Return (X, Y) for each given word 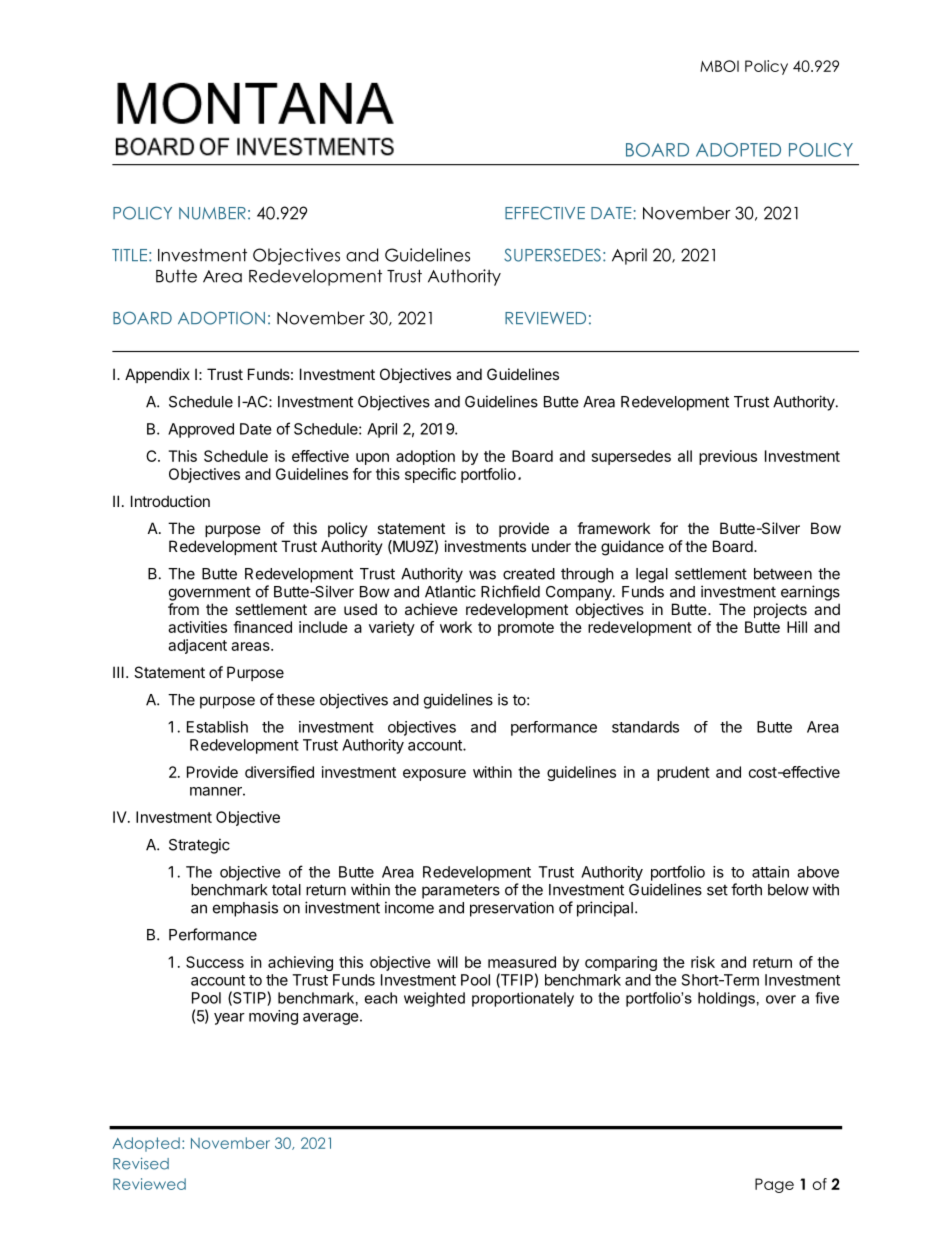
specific (430, 475)
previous (728, 457)
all (685, 456)
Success (215, 962)
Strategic (199, 846)
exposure (434, 775)
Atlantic (450, 591)
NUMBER (212, 213)
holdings (726, 999)
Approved (201, 430)
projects (780, 610)
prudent (683, 773)
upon (372, 459)
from (183, 609)
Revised (141, 1163)
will (447, 962)
